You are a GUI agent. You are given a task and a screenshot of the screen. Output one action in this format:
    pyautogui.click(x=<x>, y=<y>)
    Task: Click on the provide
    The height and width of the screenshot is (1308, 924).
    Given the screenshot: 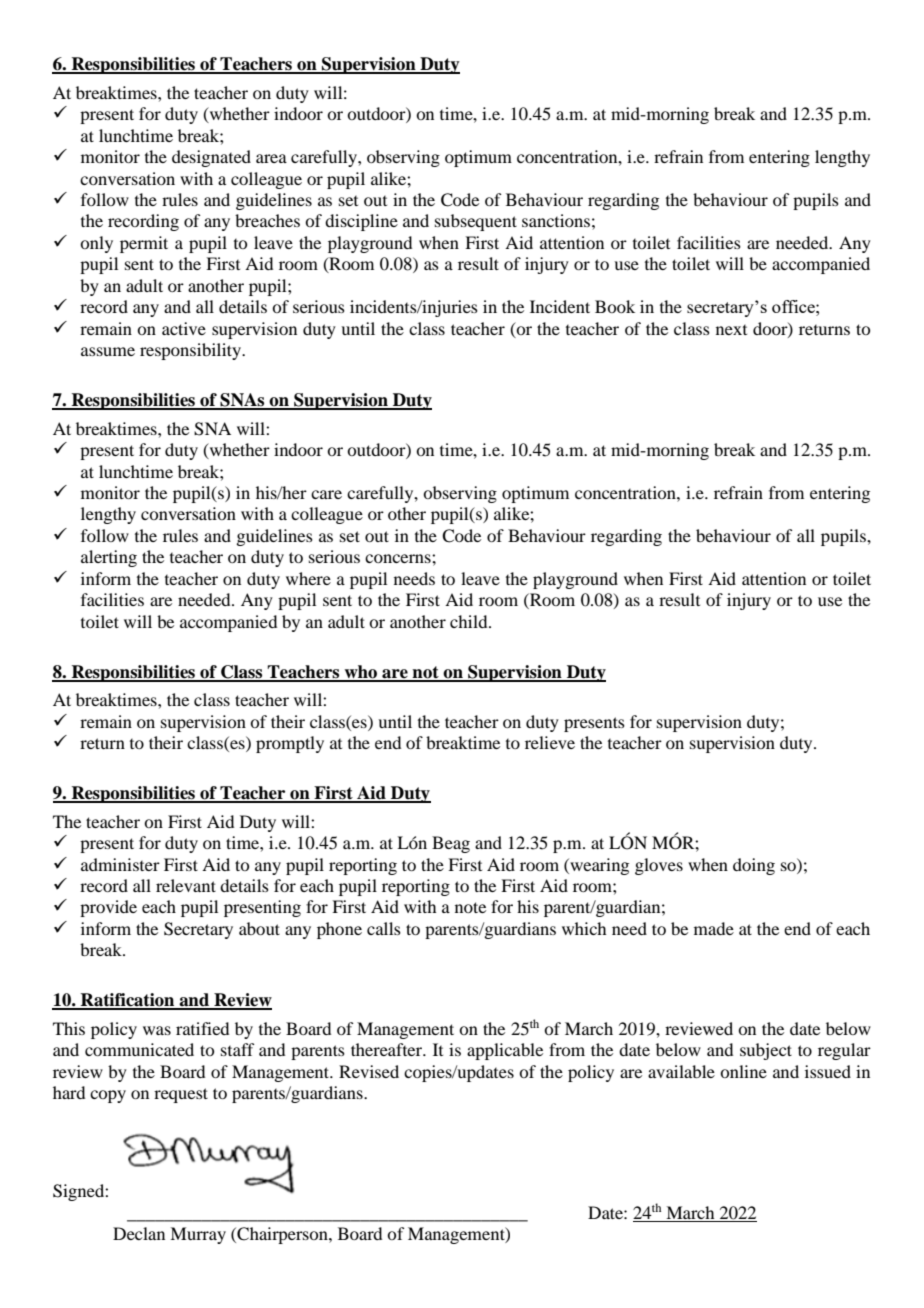 What is the action you would take?
    pyautogui.click(x=108, y=908)
